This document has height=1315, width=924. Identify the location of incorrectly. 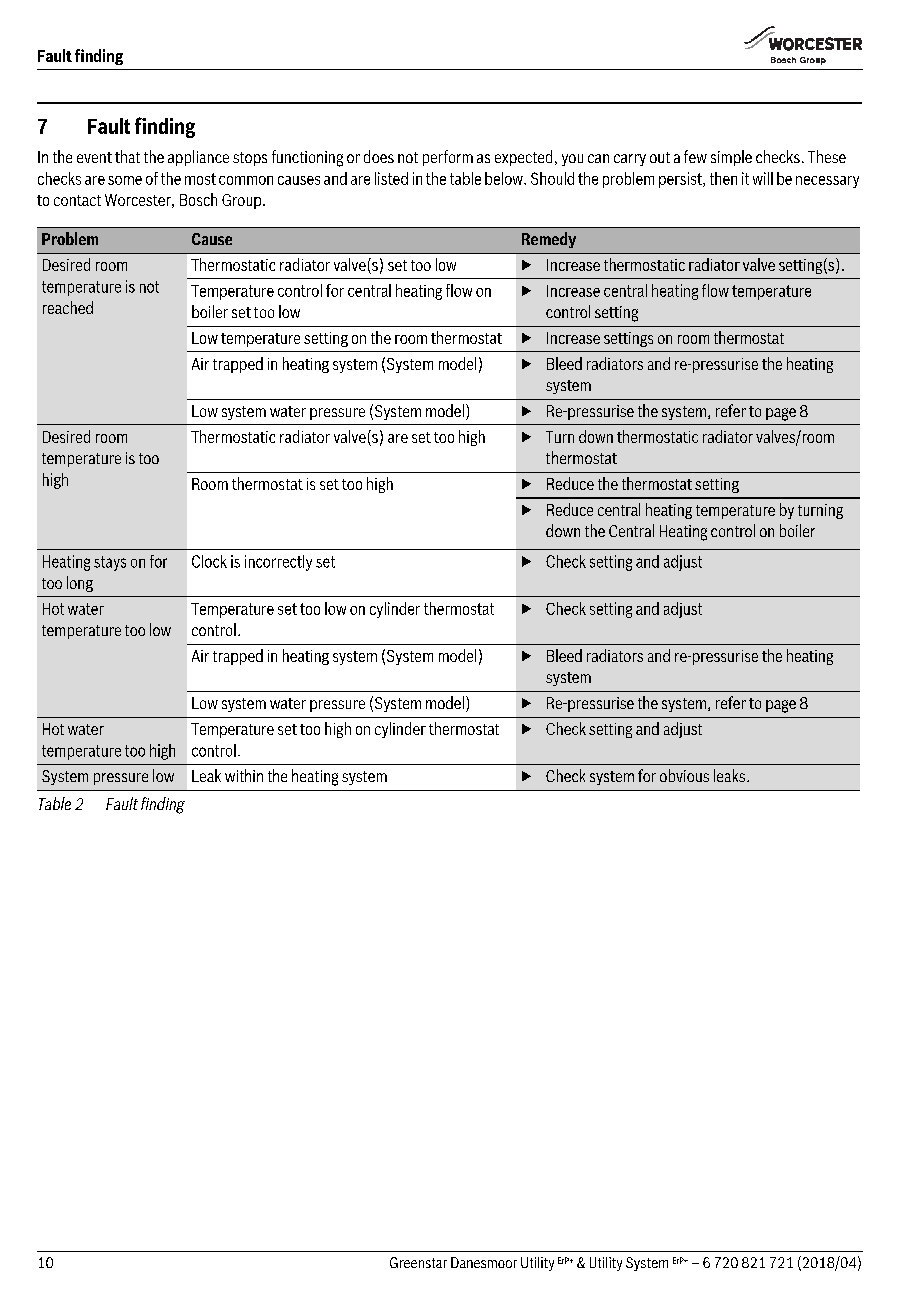
(278, 563).
